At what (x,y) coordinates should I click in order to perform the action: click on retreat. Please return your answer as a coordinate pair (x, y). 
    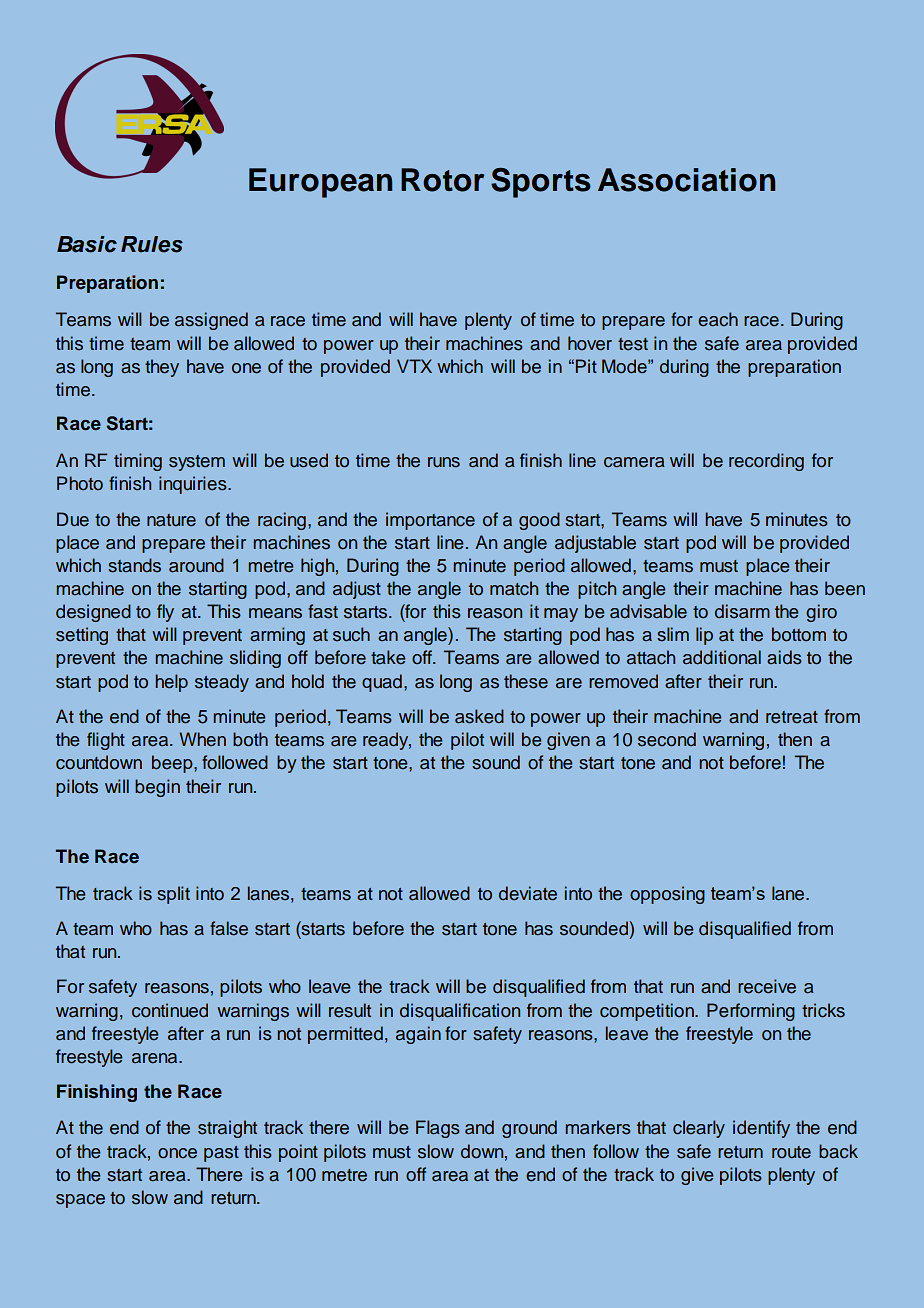
    Looking at the image, I should click on (792, 717).
